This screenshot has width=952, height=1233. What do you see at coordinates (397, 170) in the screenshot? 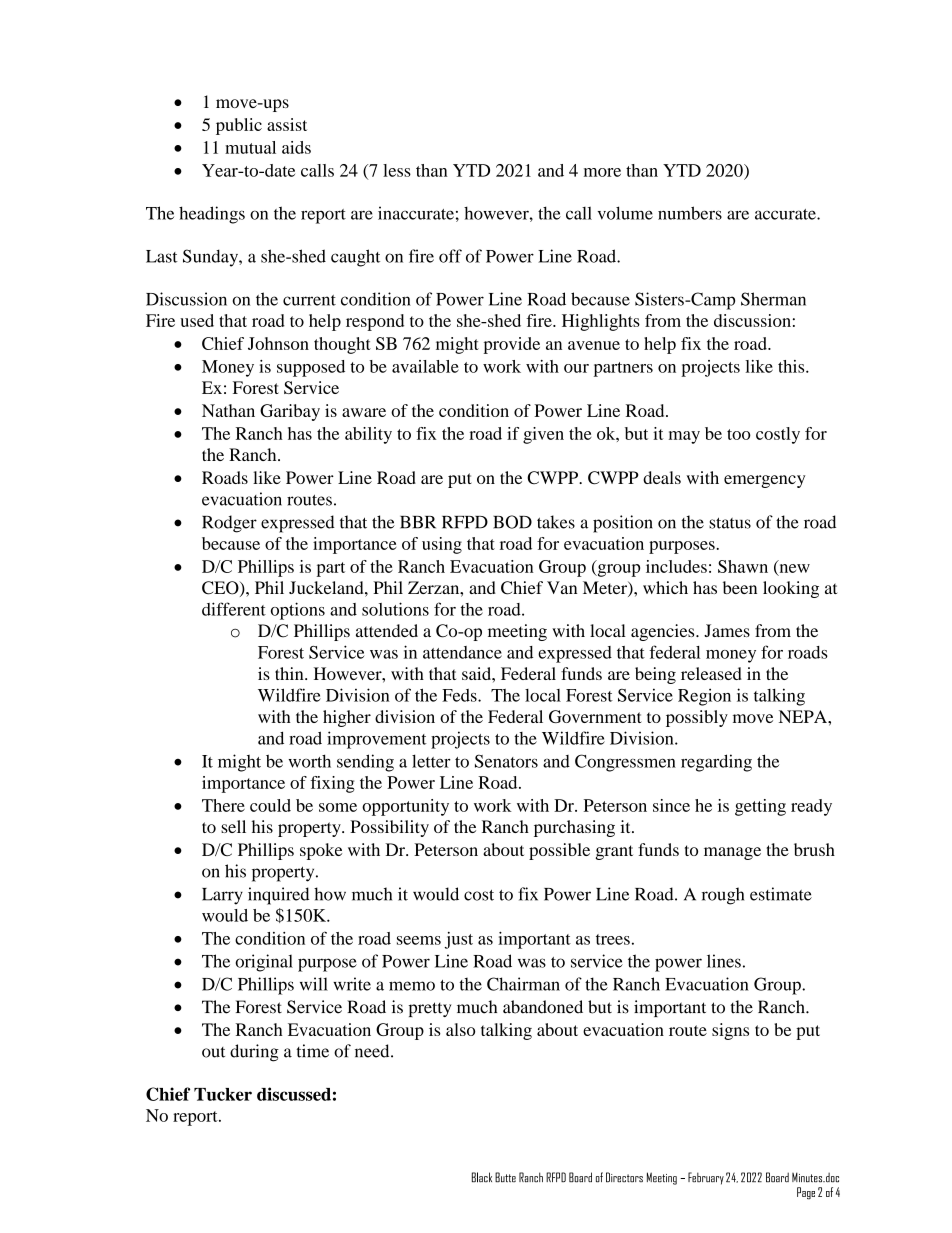
I see `less` at bounding box center [397, 170].
